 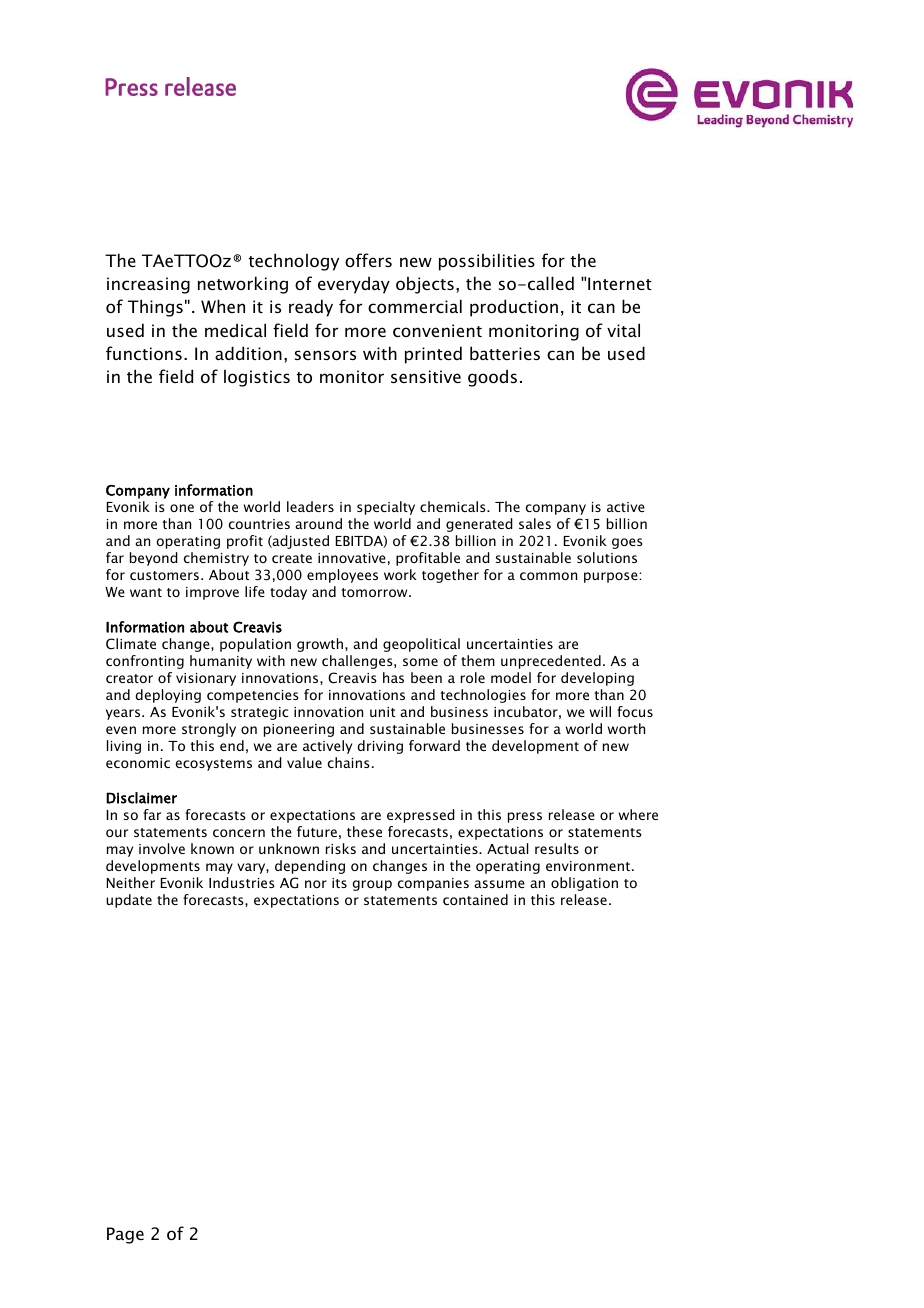 I want to click on common, so click(x=548, y=576).
